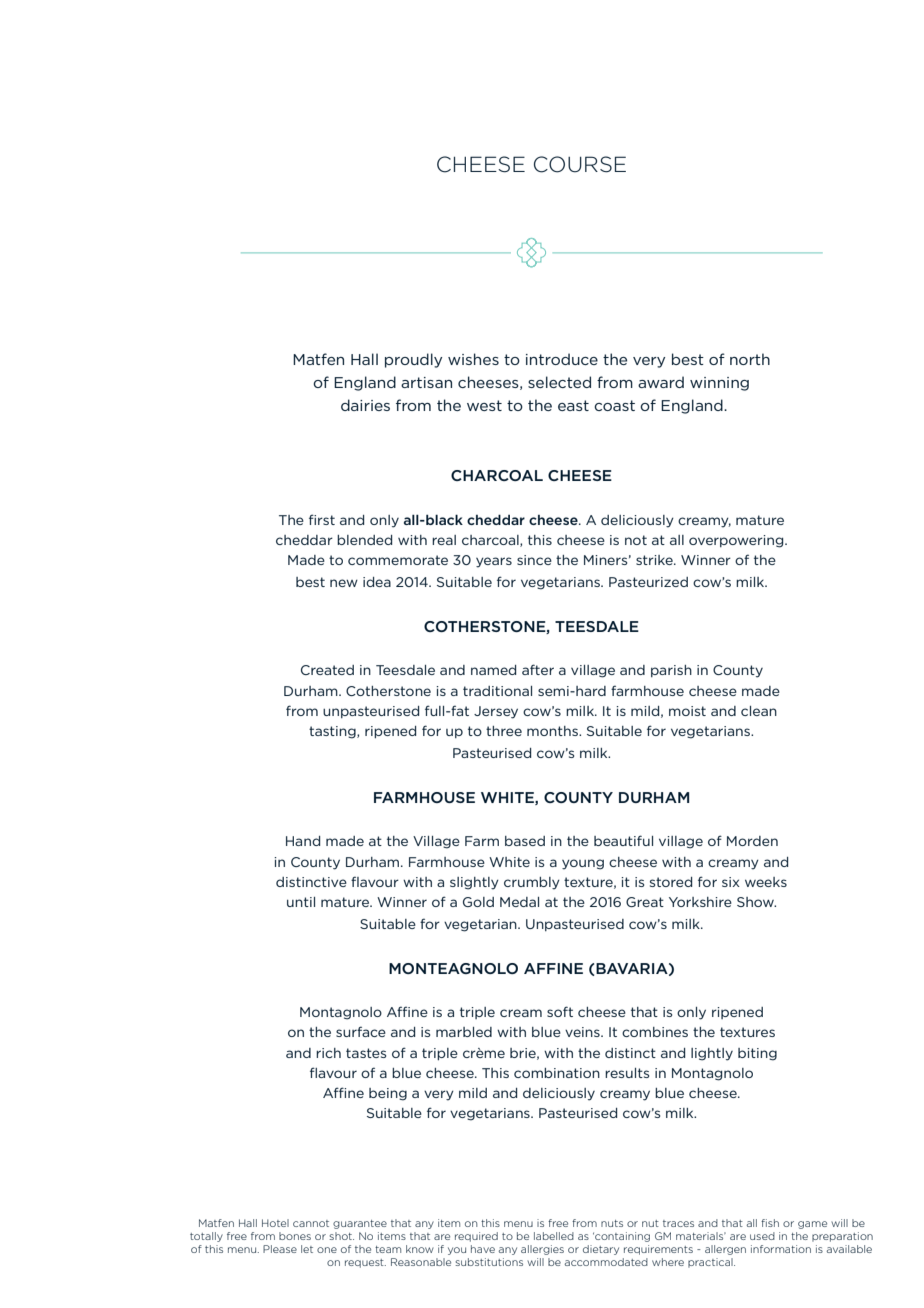  Describe the element at coordinates (275, 1223) in the screenshot. I see `Hotel` at that location.
